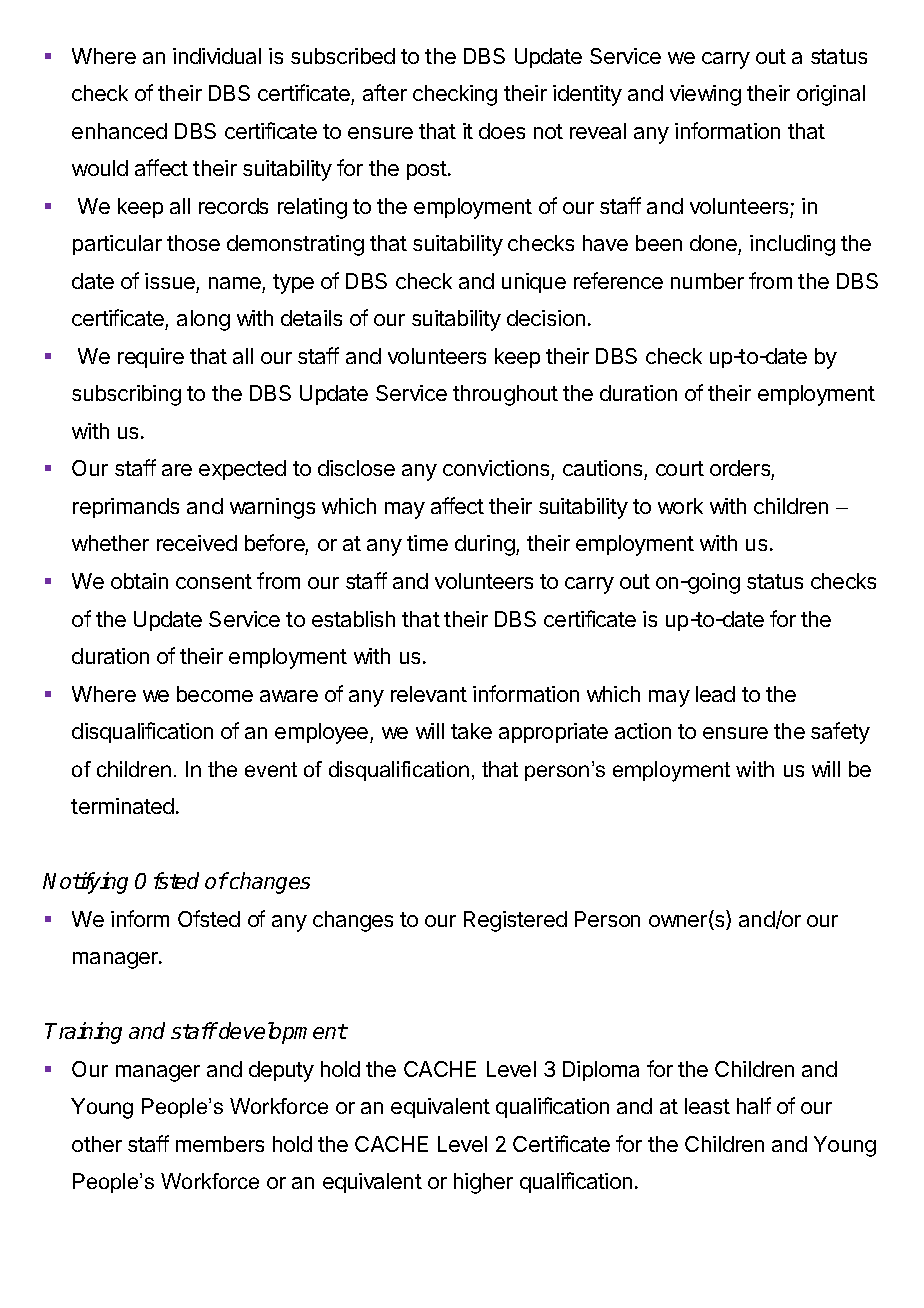 Image resolution: width=924 pixels, height=1308 pixels. Describe the element at coordinates (242, 470) in the document. I see `expected` at that location.
